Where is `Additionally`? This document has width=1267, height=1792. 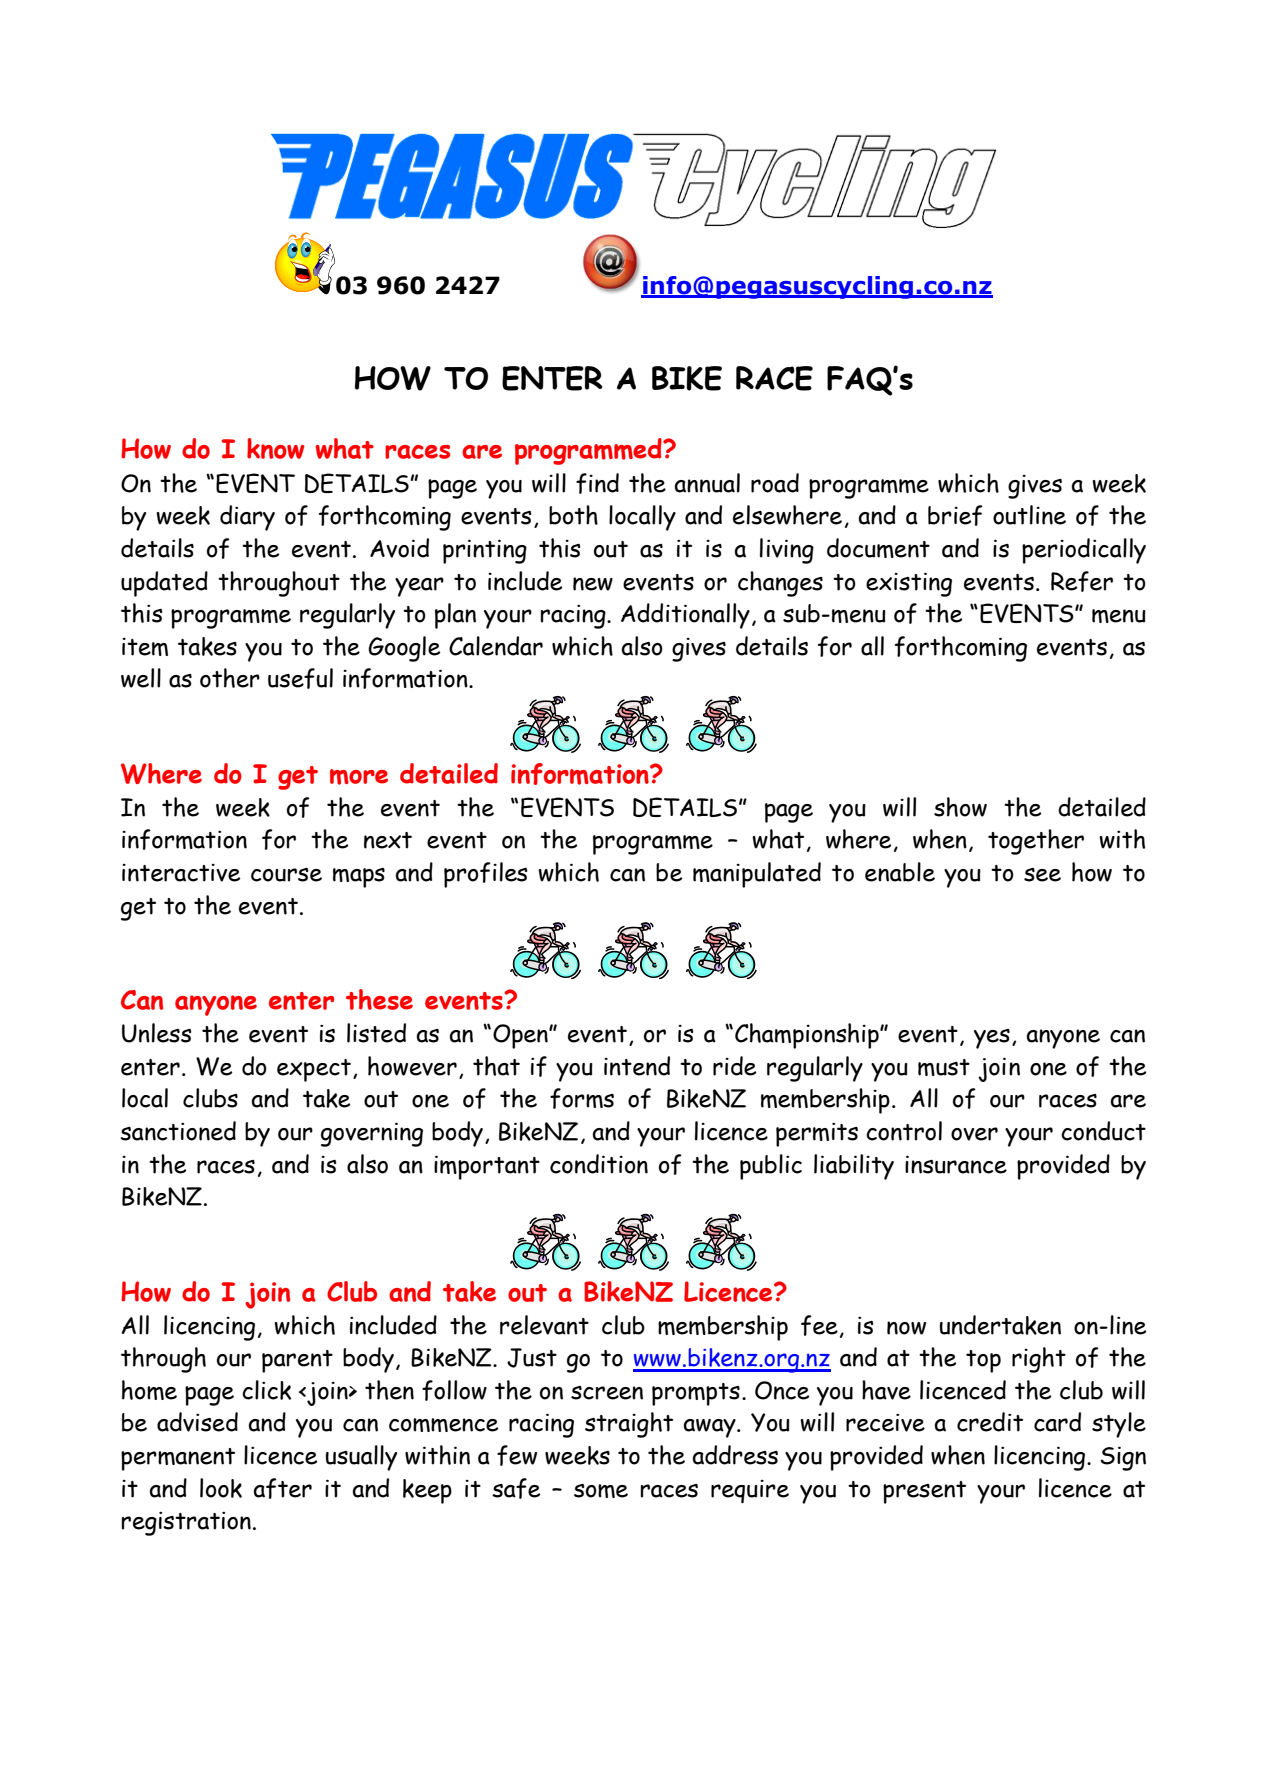 Additionally is located at coordinates (685, 616).
